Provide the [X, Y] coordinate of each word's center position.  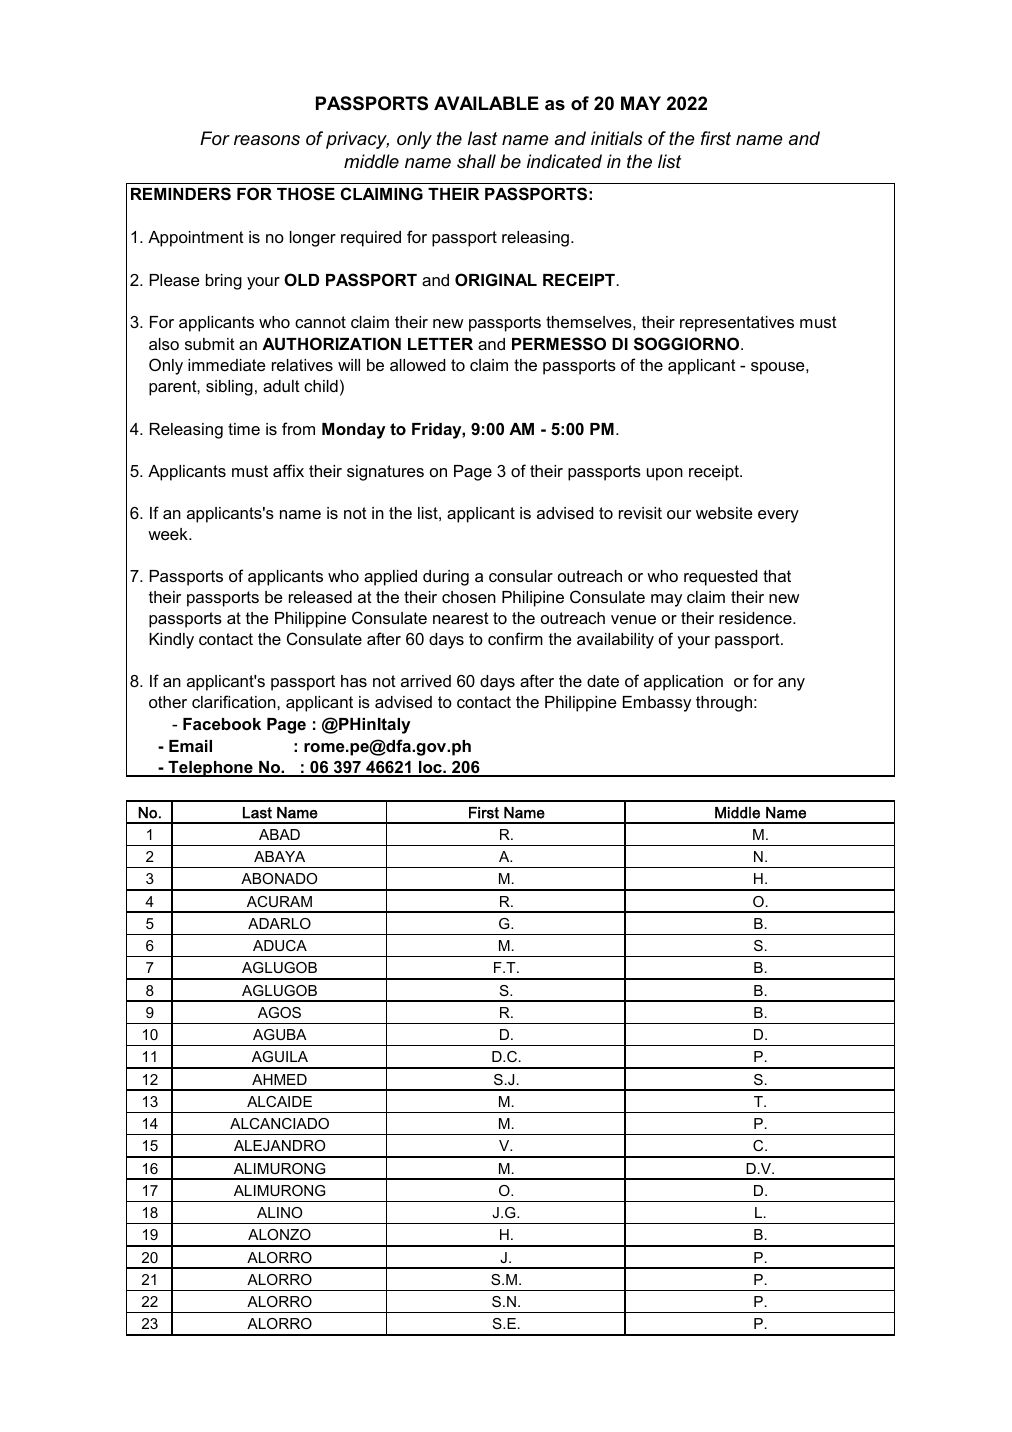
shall [476, 161]
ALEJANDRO [279, 1145]
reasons [267, 140]
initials [617, 138]
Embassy [657, 704]
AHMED [279, 1079]
